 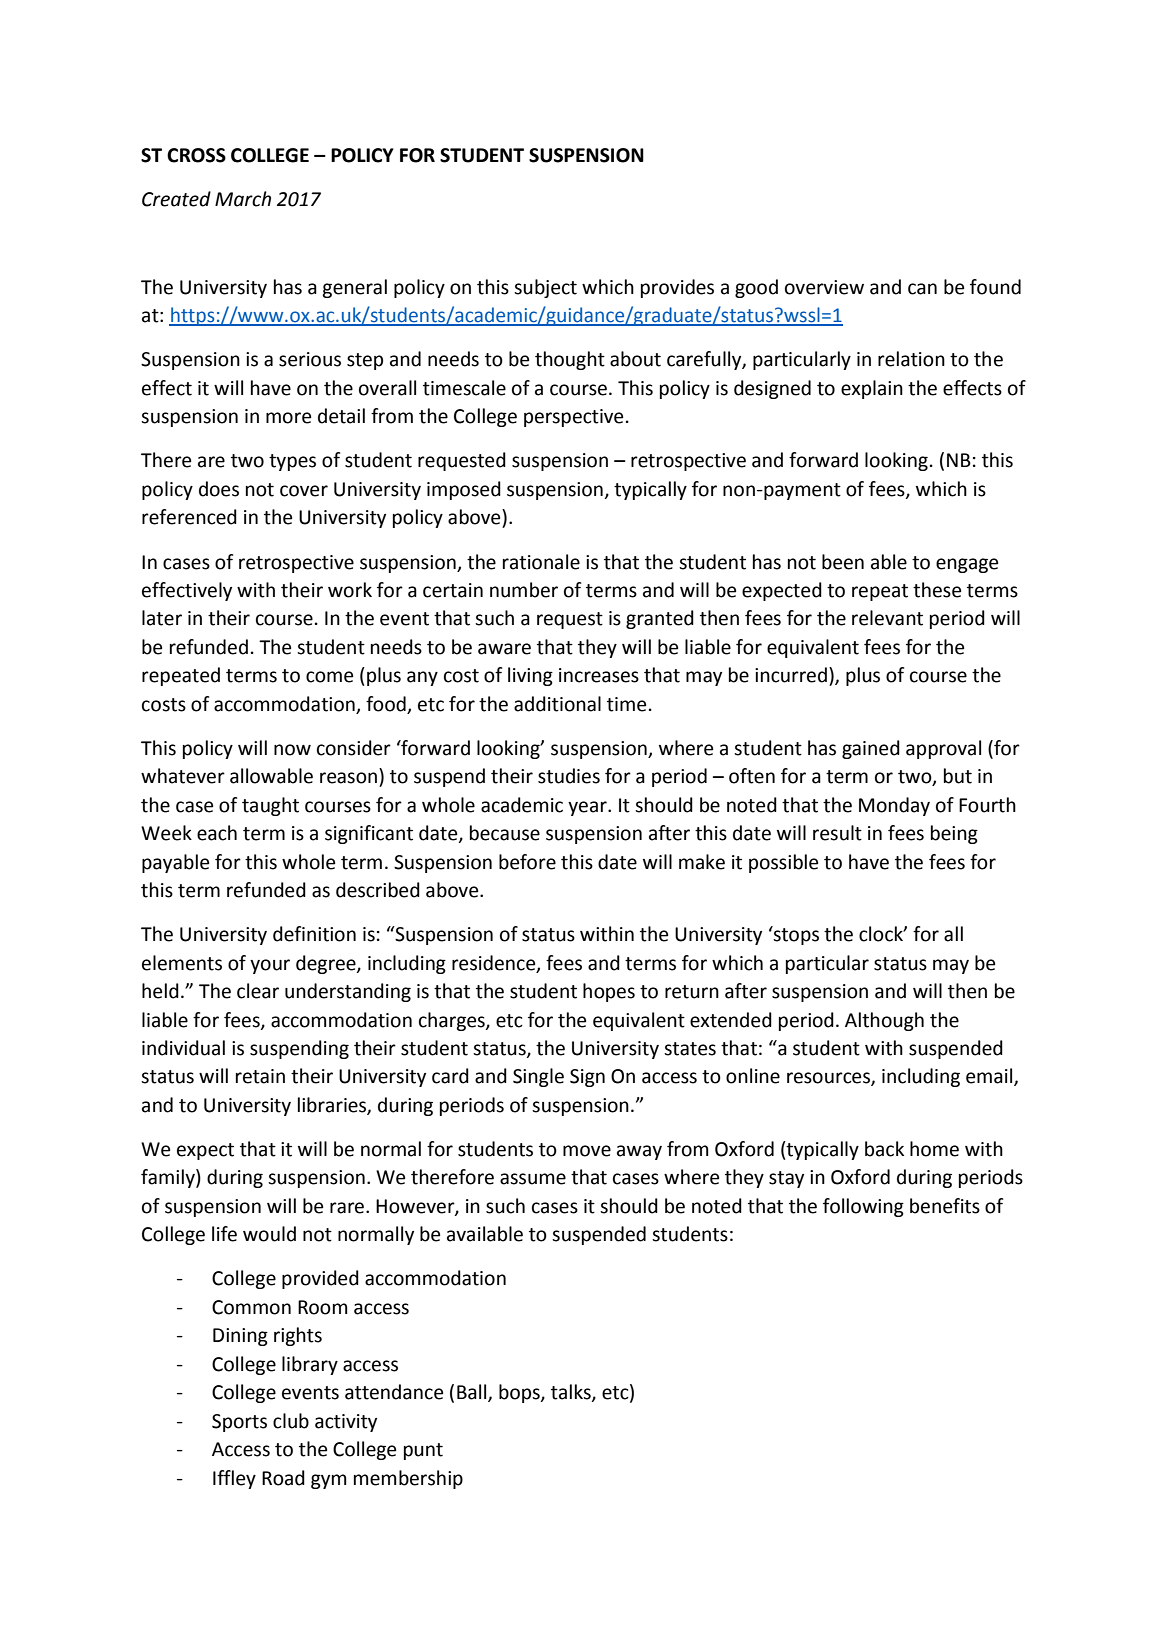 I want to click on following, so click(x=863, y=1207).
